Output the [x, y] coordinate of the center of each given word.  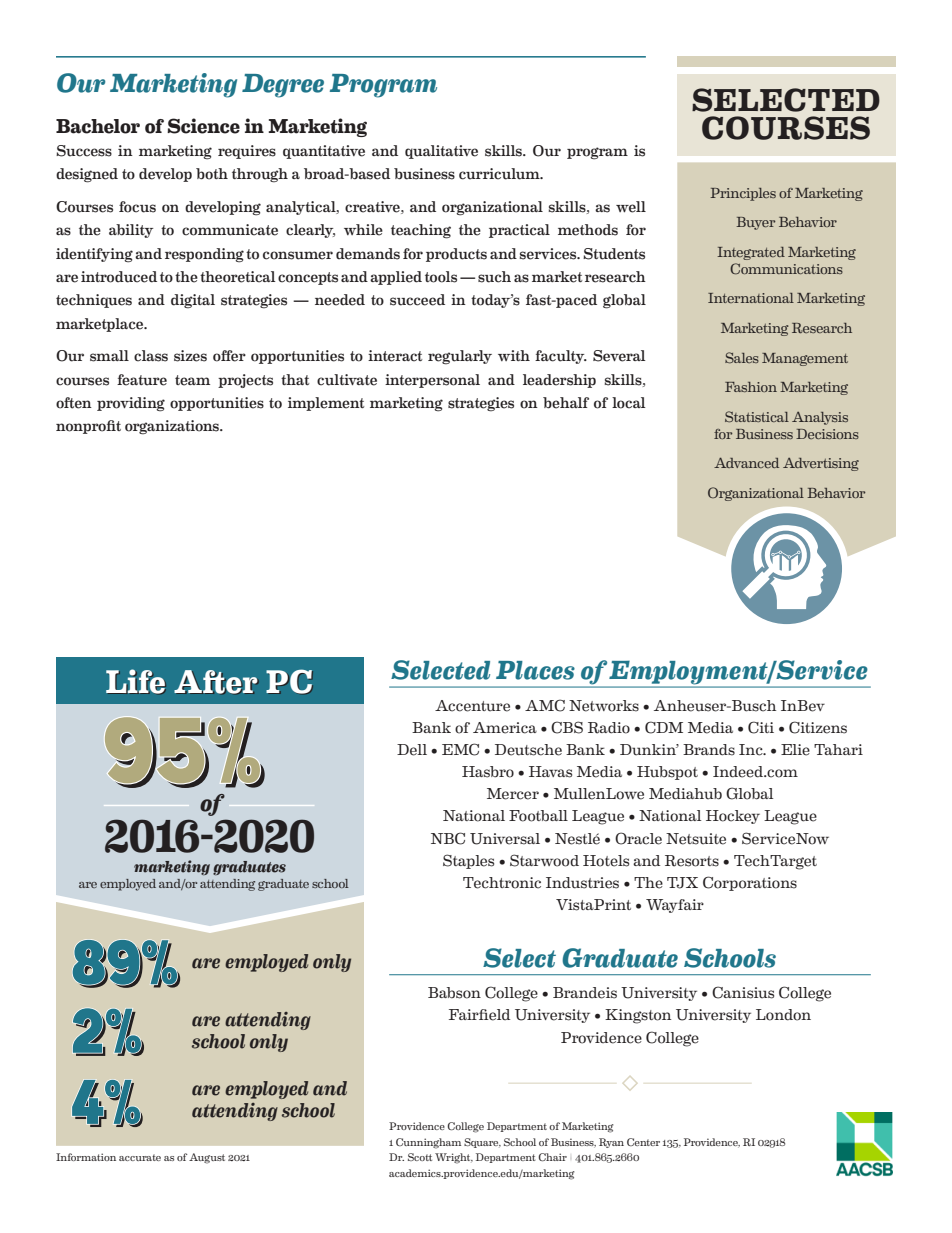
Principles [743, 194]
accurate [140, 1157]
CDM [664, 727]
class [151, 356]
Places [535, 670]
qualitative [441, 152]
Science [203, 126]
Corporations [750, 883]
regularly [460, 357]
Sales [742, 358]
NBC [448, 838]
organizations [173, 427]
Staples [468, 861]
